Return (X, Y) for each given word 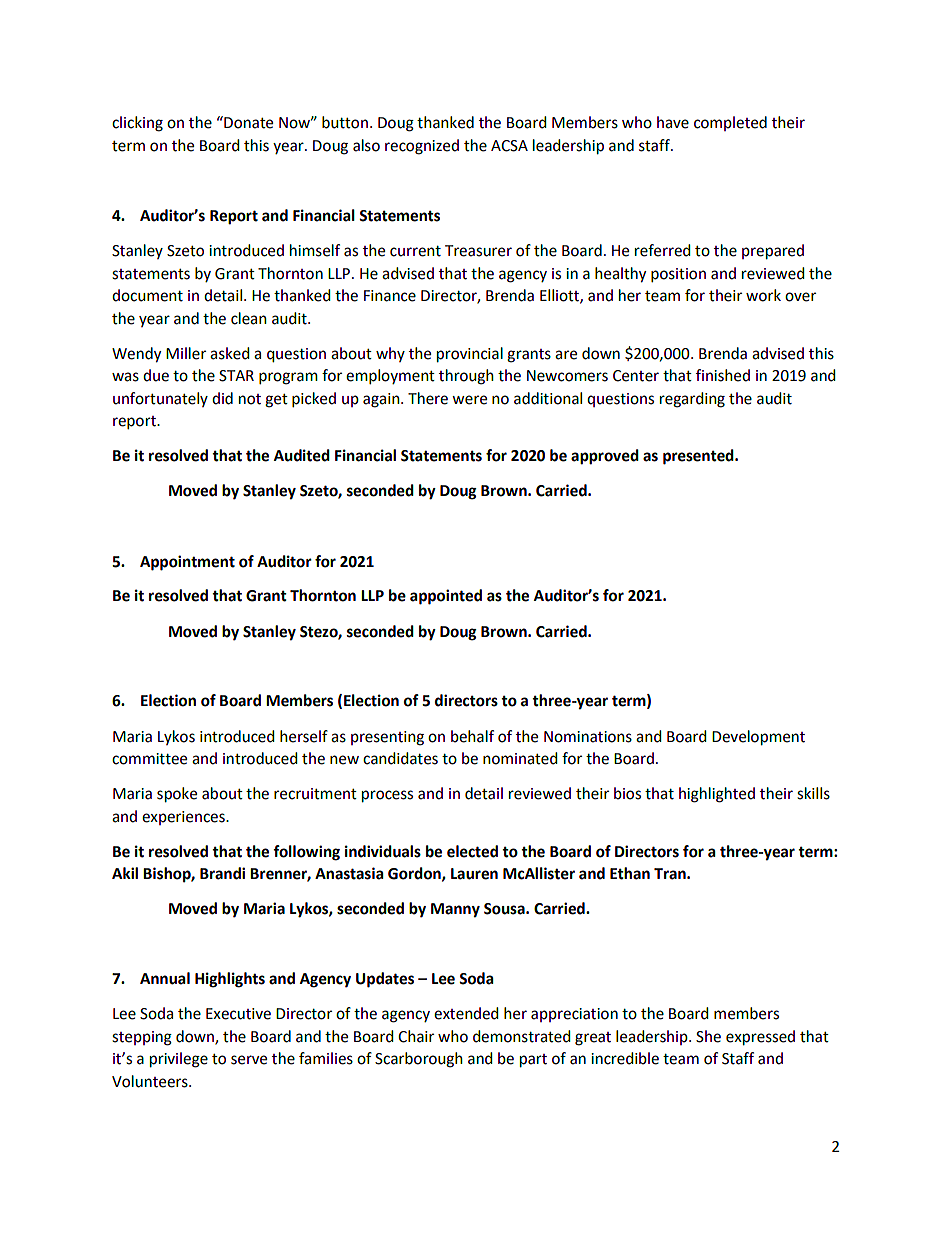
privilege (179, 1060)
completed (730, 123)
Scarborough (419, 1060)
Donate (247, 122)
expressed (760, 1038)
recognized (422, 147)
